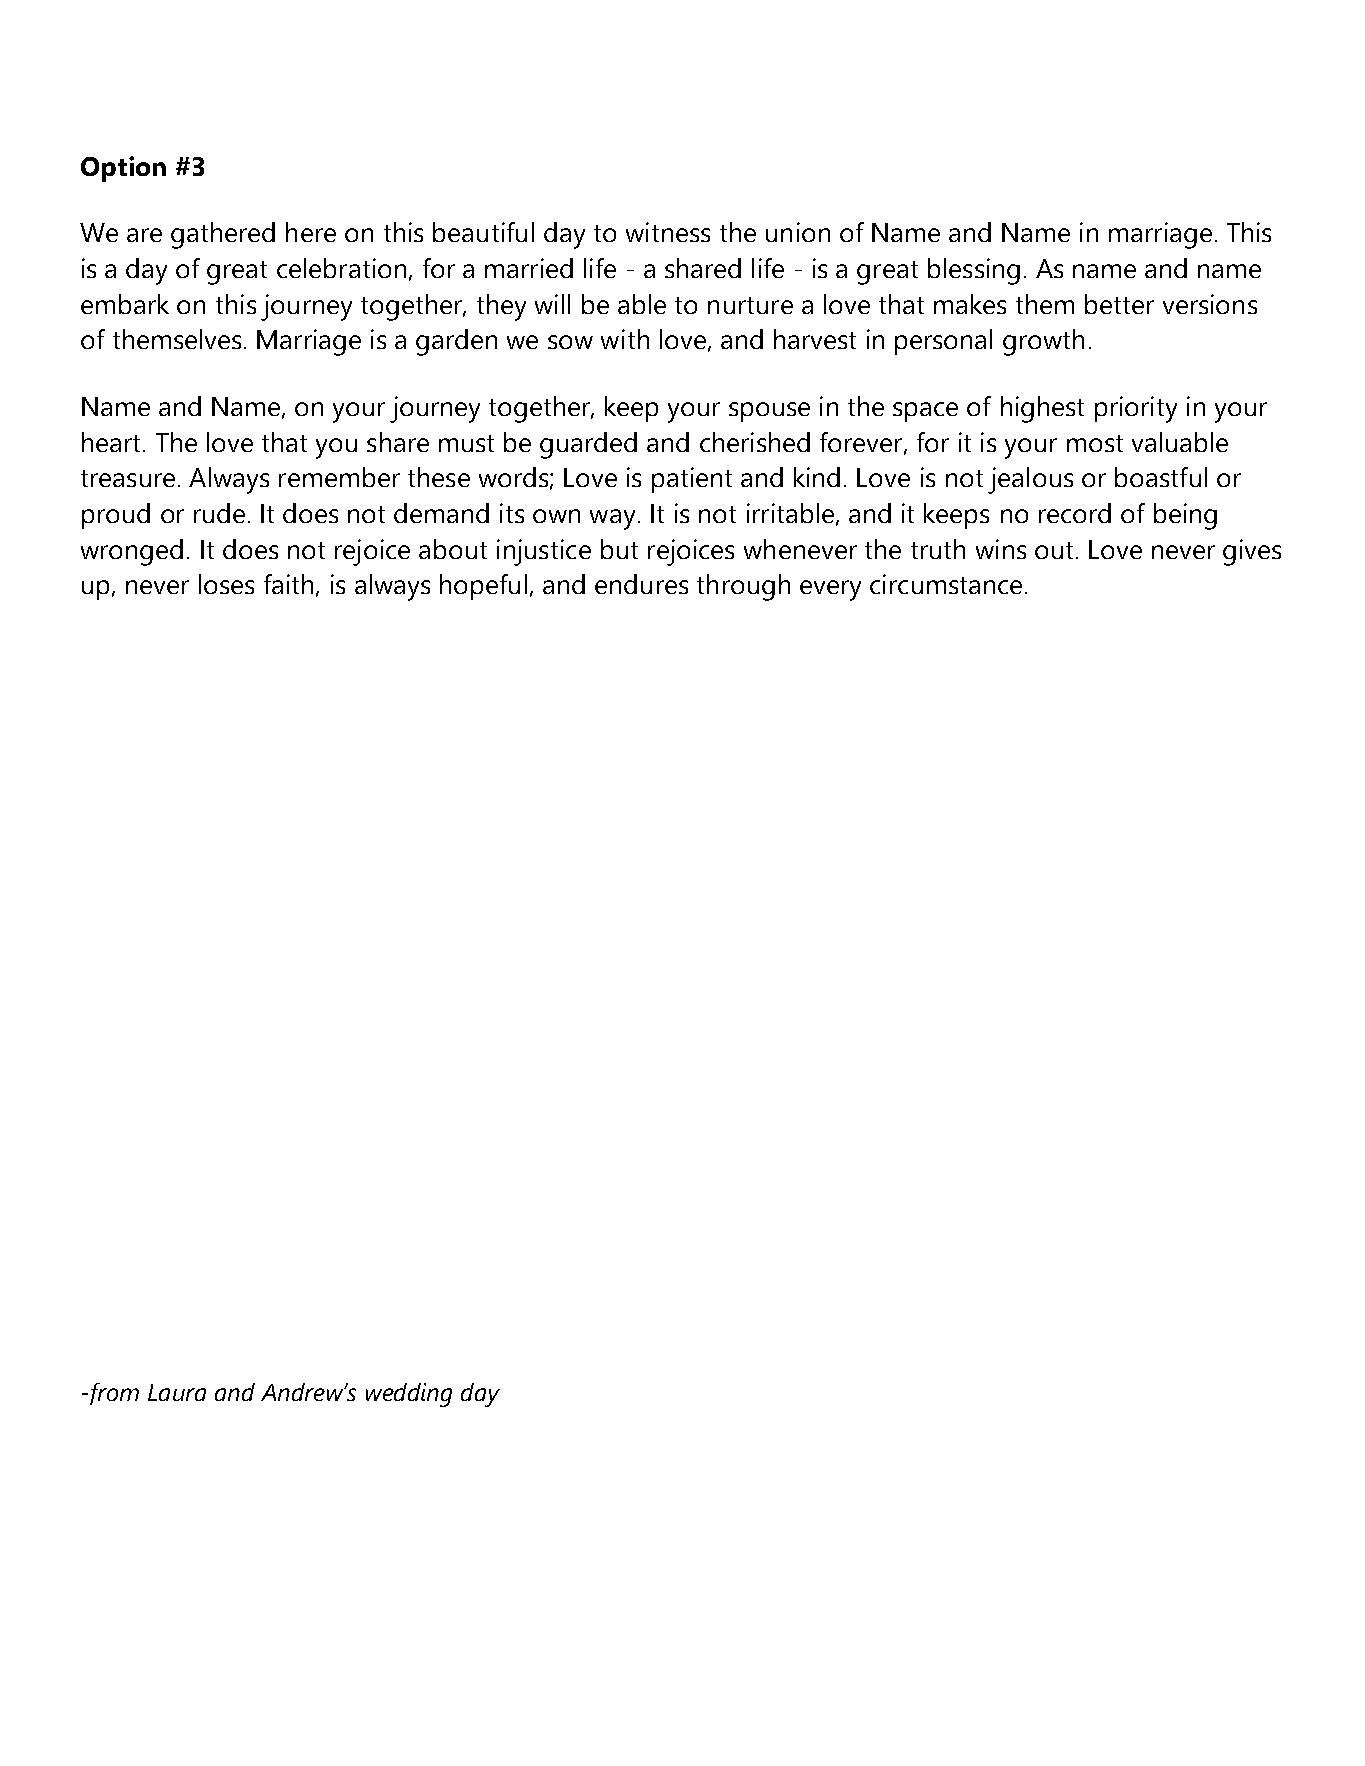  I want to click on from, so click(114, 1394).
